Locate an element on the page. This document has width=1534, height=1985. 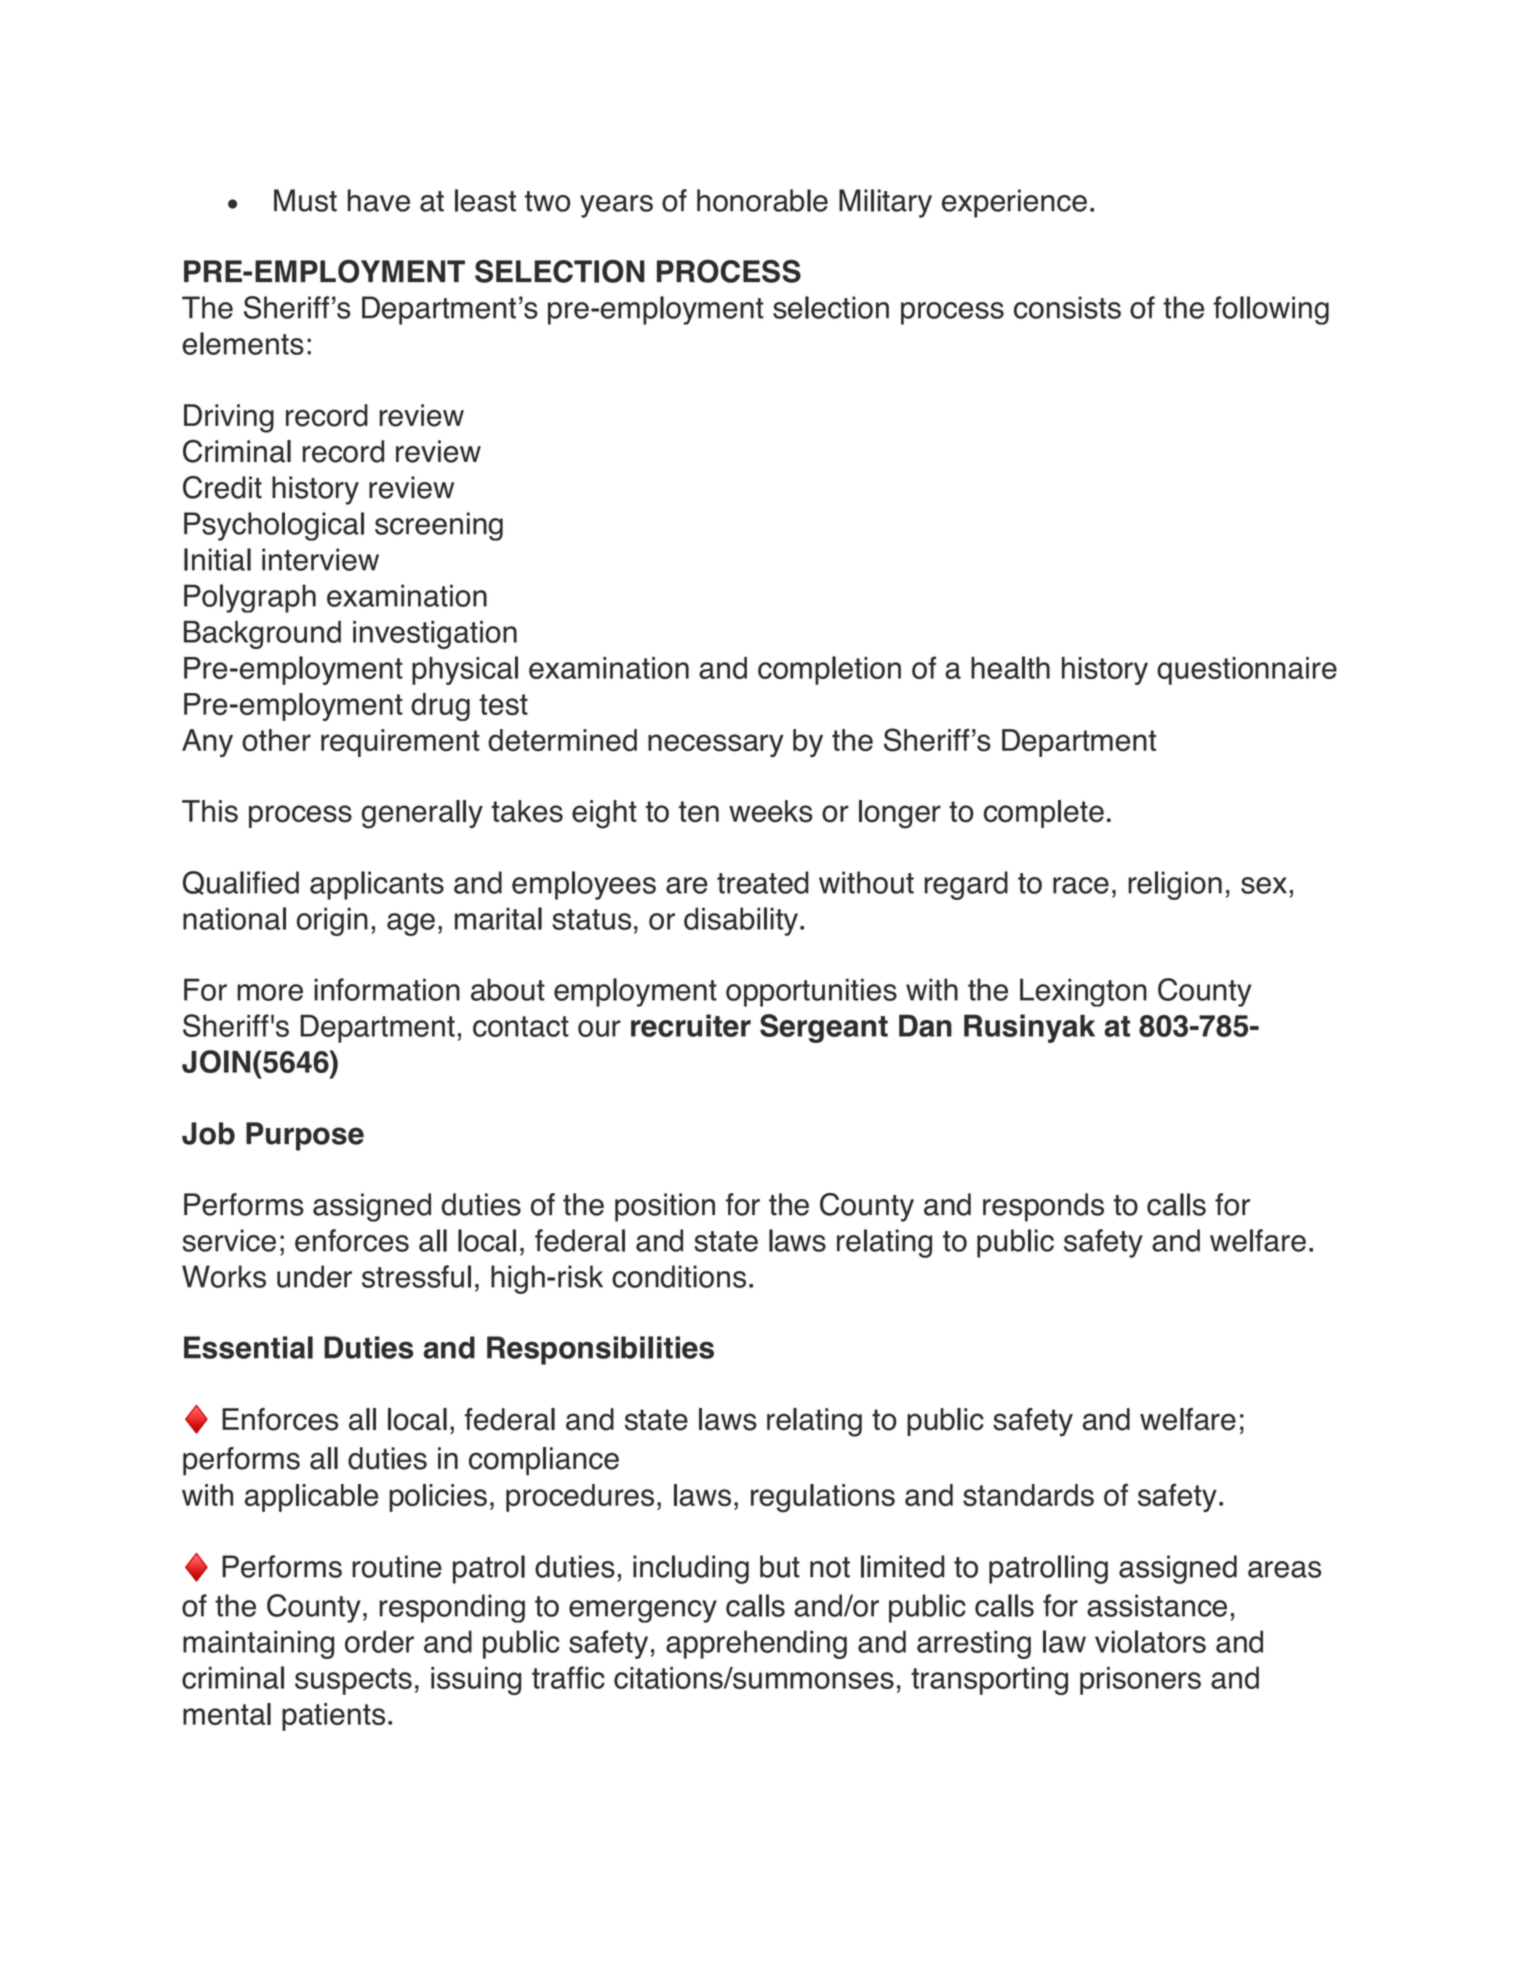
origin is located at coordinates (332, 921).
